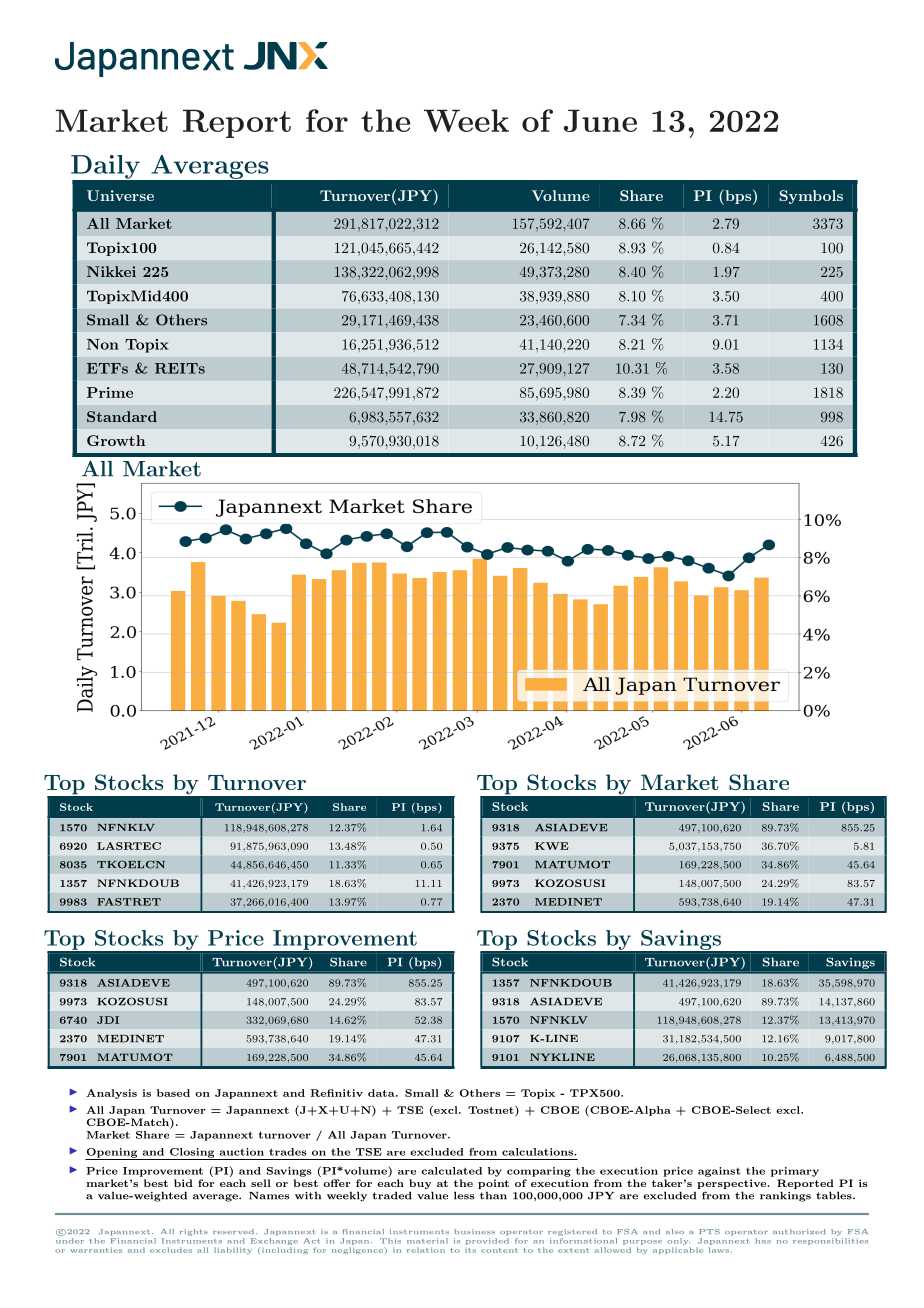 This page has height=1308, width=924. I want to click on Standard, so click(122, 416).
